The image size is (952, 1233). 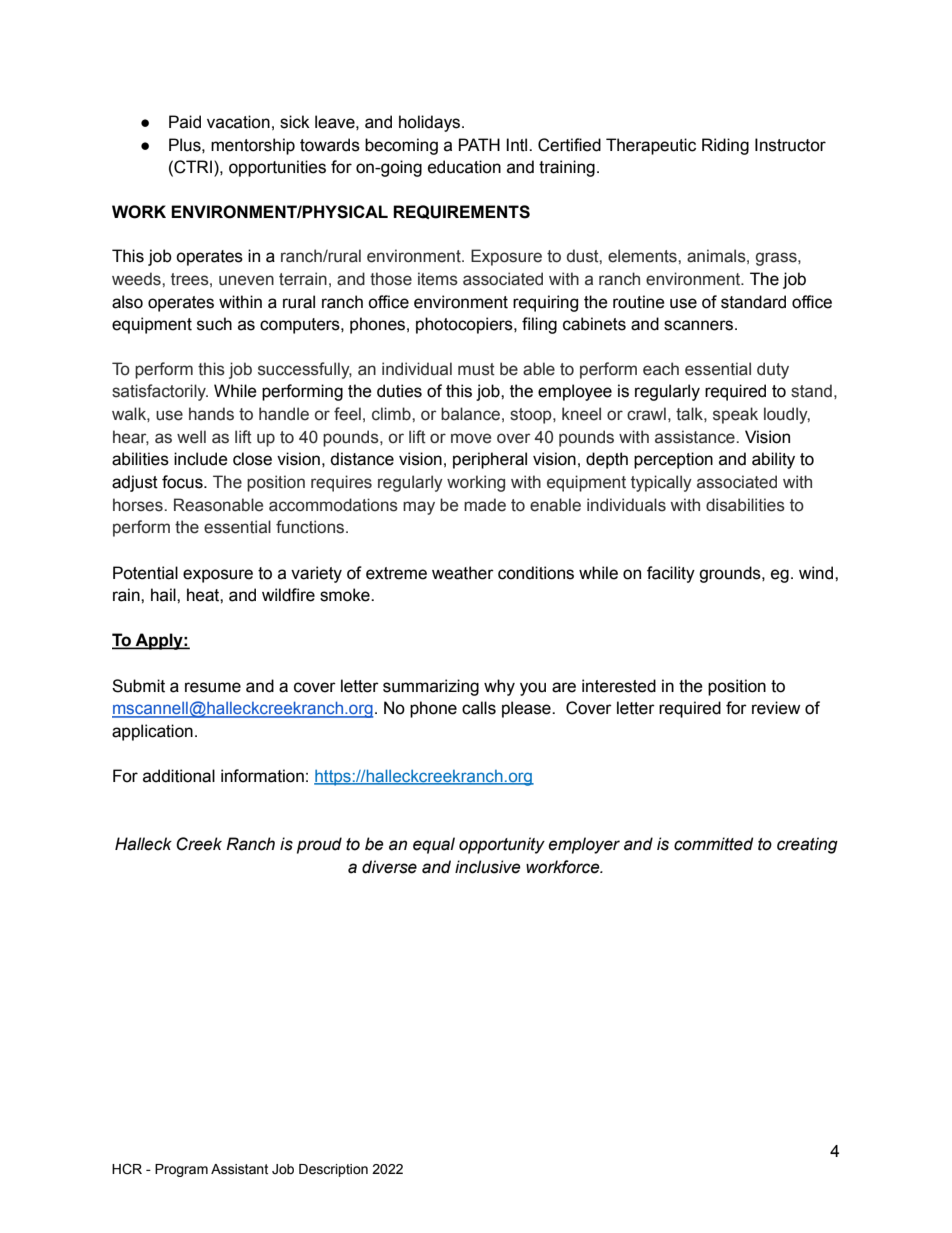 What do you see at coordinates (502, 845) in the screenshot?
I see `opportunity` at bounding box center [502, 845].
